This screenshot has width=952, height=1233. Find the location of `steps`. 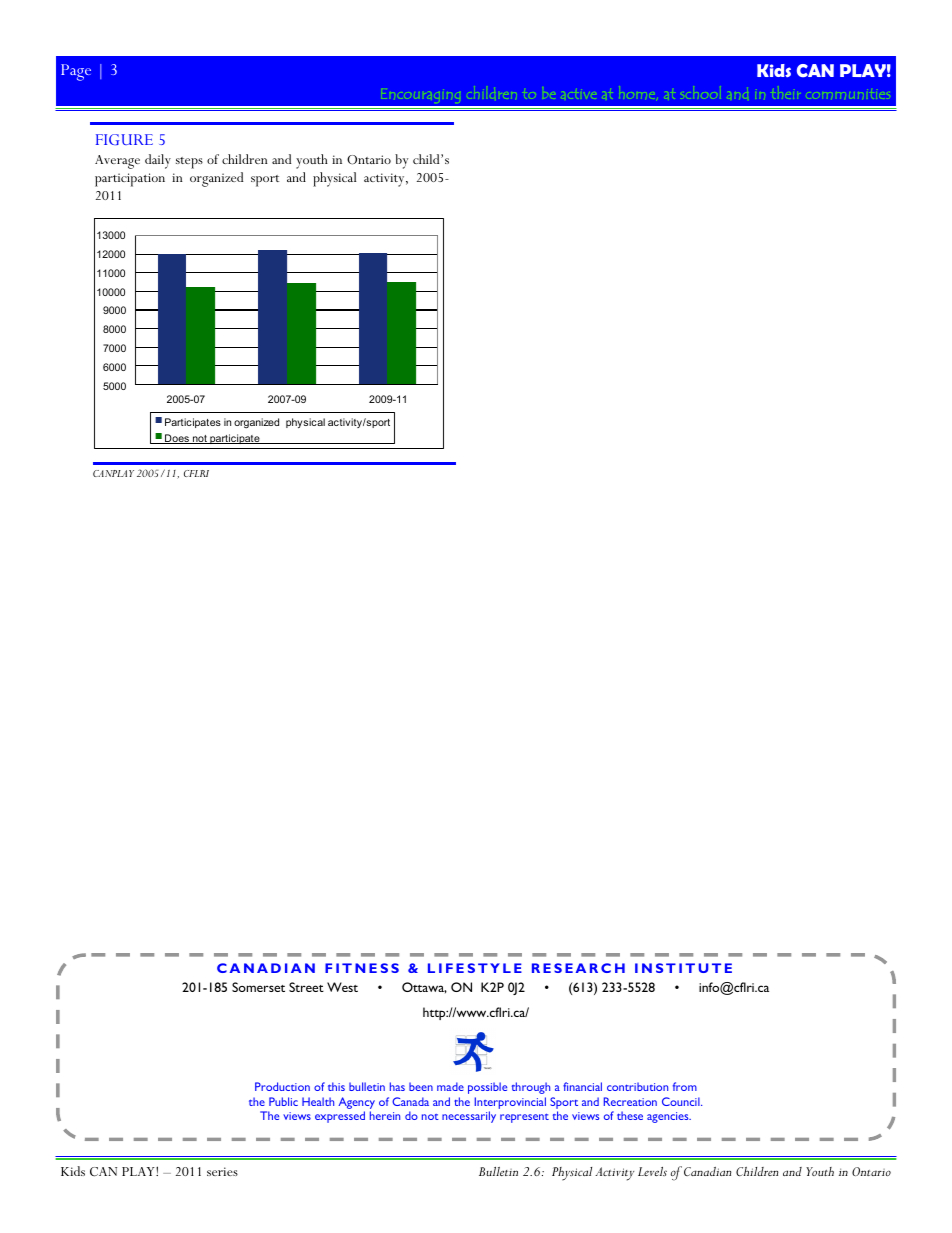

steps is located at coordinates (189, 163).
